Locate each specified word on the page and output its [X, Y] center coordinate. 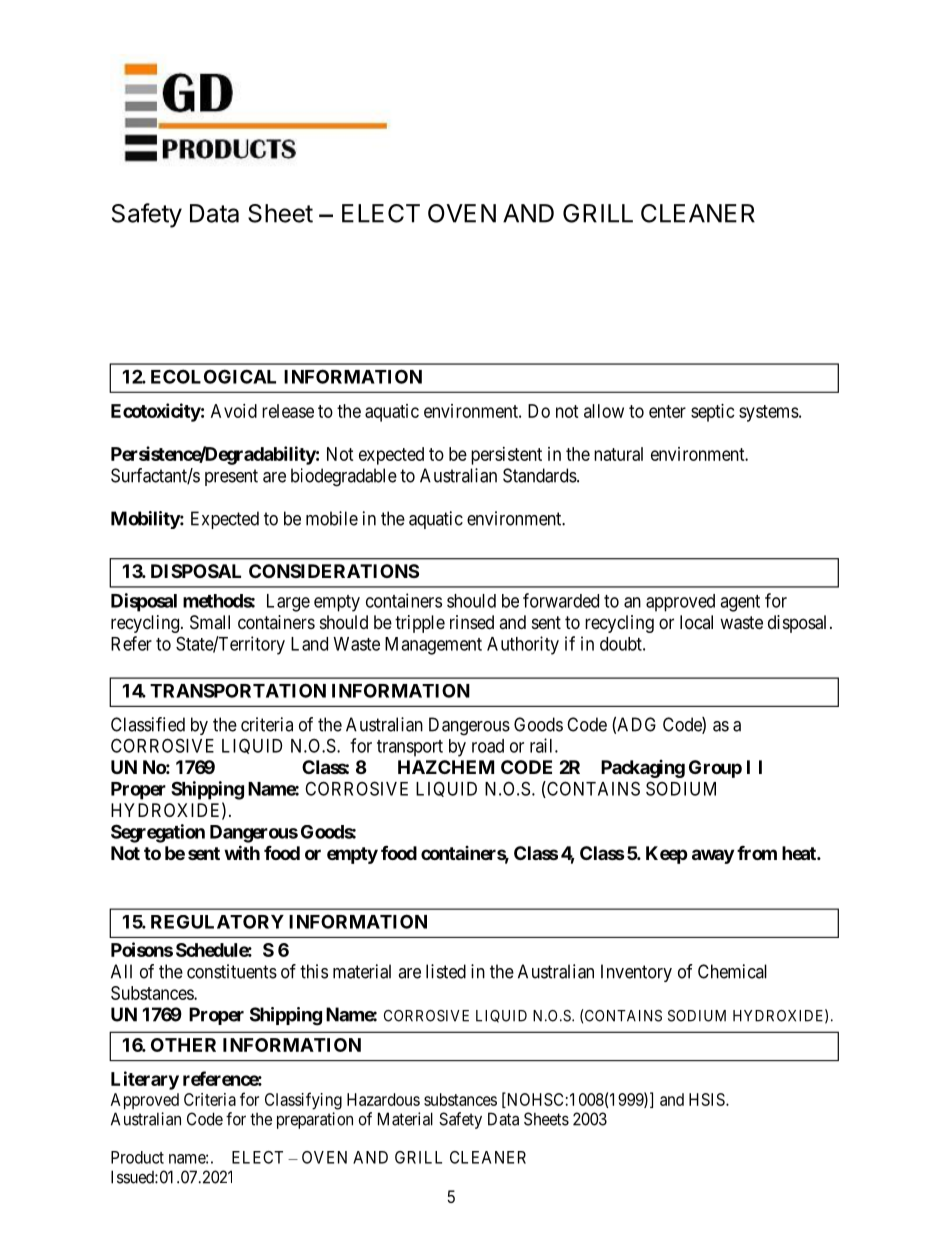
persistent [506, 456]
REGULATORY [217, 922]
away [713, 856]
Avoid [234, 411]
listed [446, 971]
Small [210, 622]
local [696, 622]
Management [433, 646]
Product [137, 1157]
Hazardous [383, 1099]
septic [713, 413]
